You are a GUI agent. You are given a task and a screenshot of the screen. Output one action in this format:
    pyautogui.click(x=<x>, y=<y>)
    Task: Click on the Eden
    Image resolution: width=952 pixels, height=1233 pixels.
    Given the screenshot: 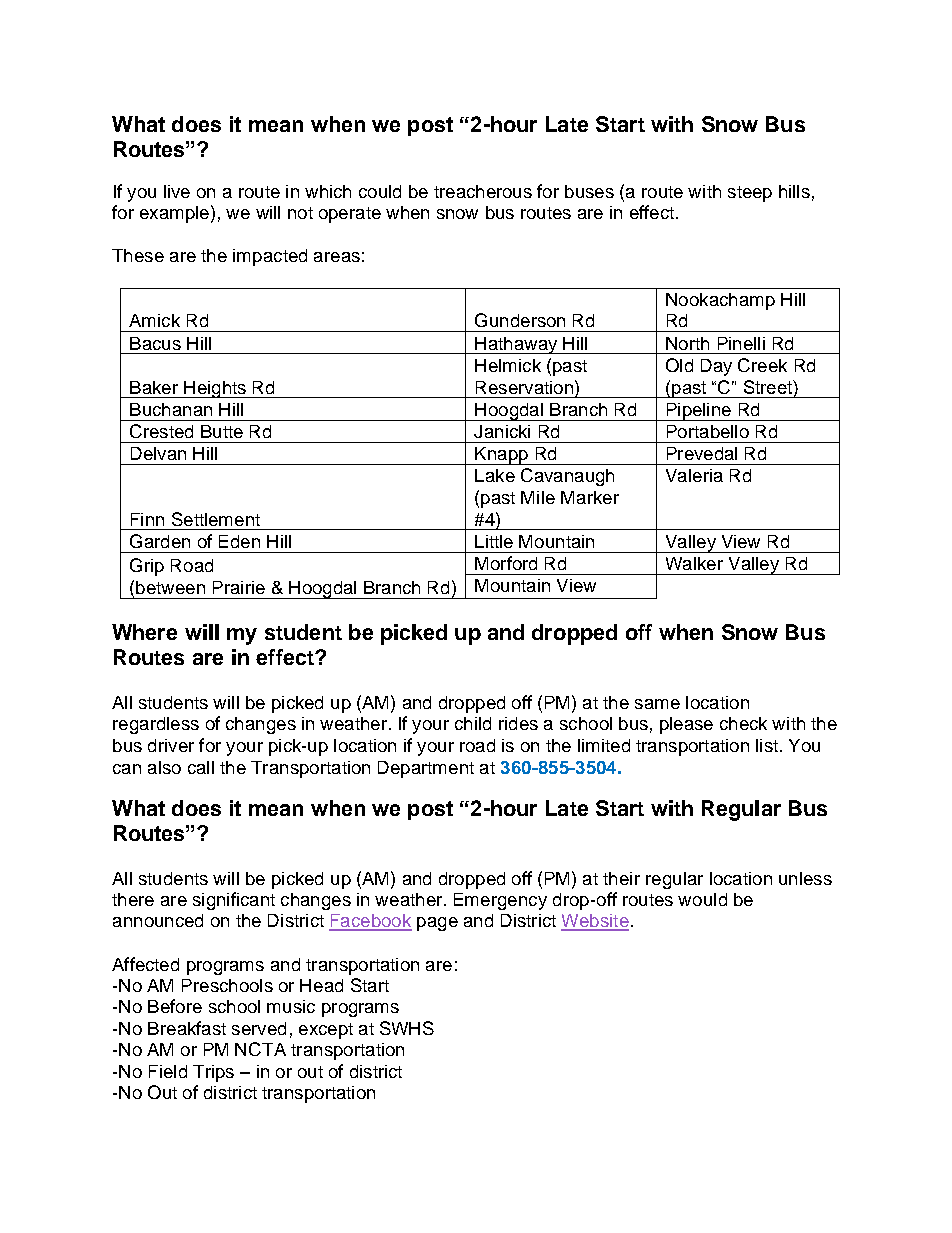 What is the action you would take?
    pyautogui.click(x=239, y=541)
